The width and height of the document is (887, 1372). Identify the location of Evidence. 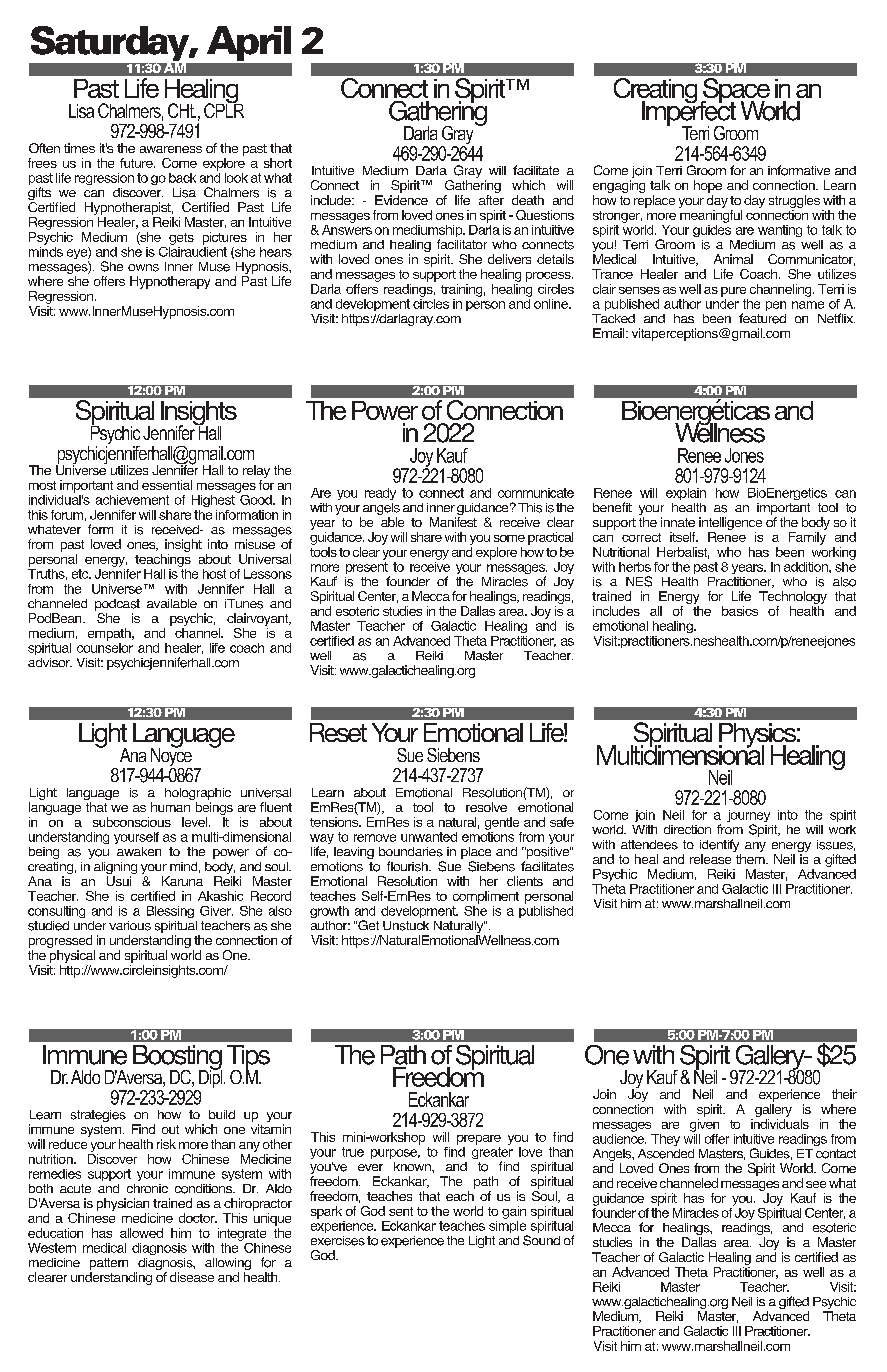
(401, 200).
